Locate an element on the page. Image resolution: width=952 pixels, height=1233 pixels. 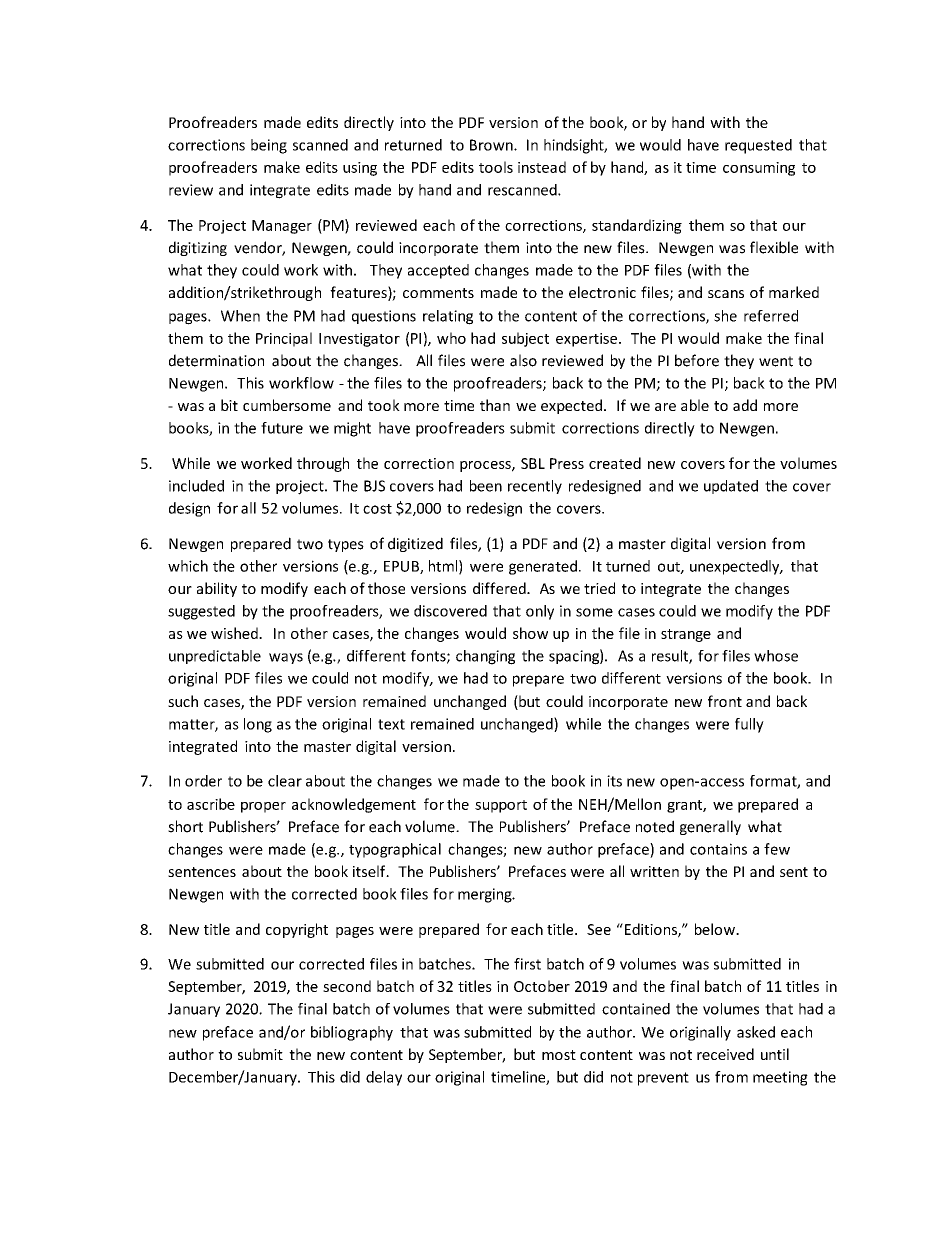
wished is located at coordinates (235, 633).
